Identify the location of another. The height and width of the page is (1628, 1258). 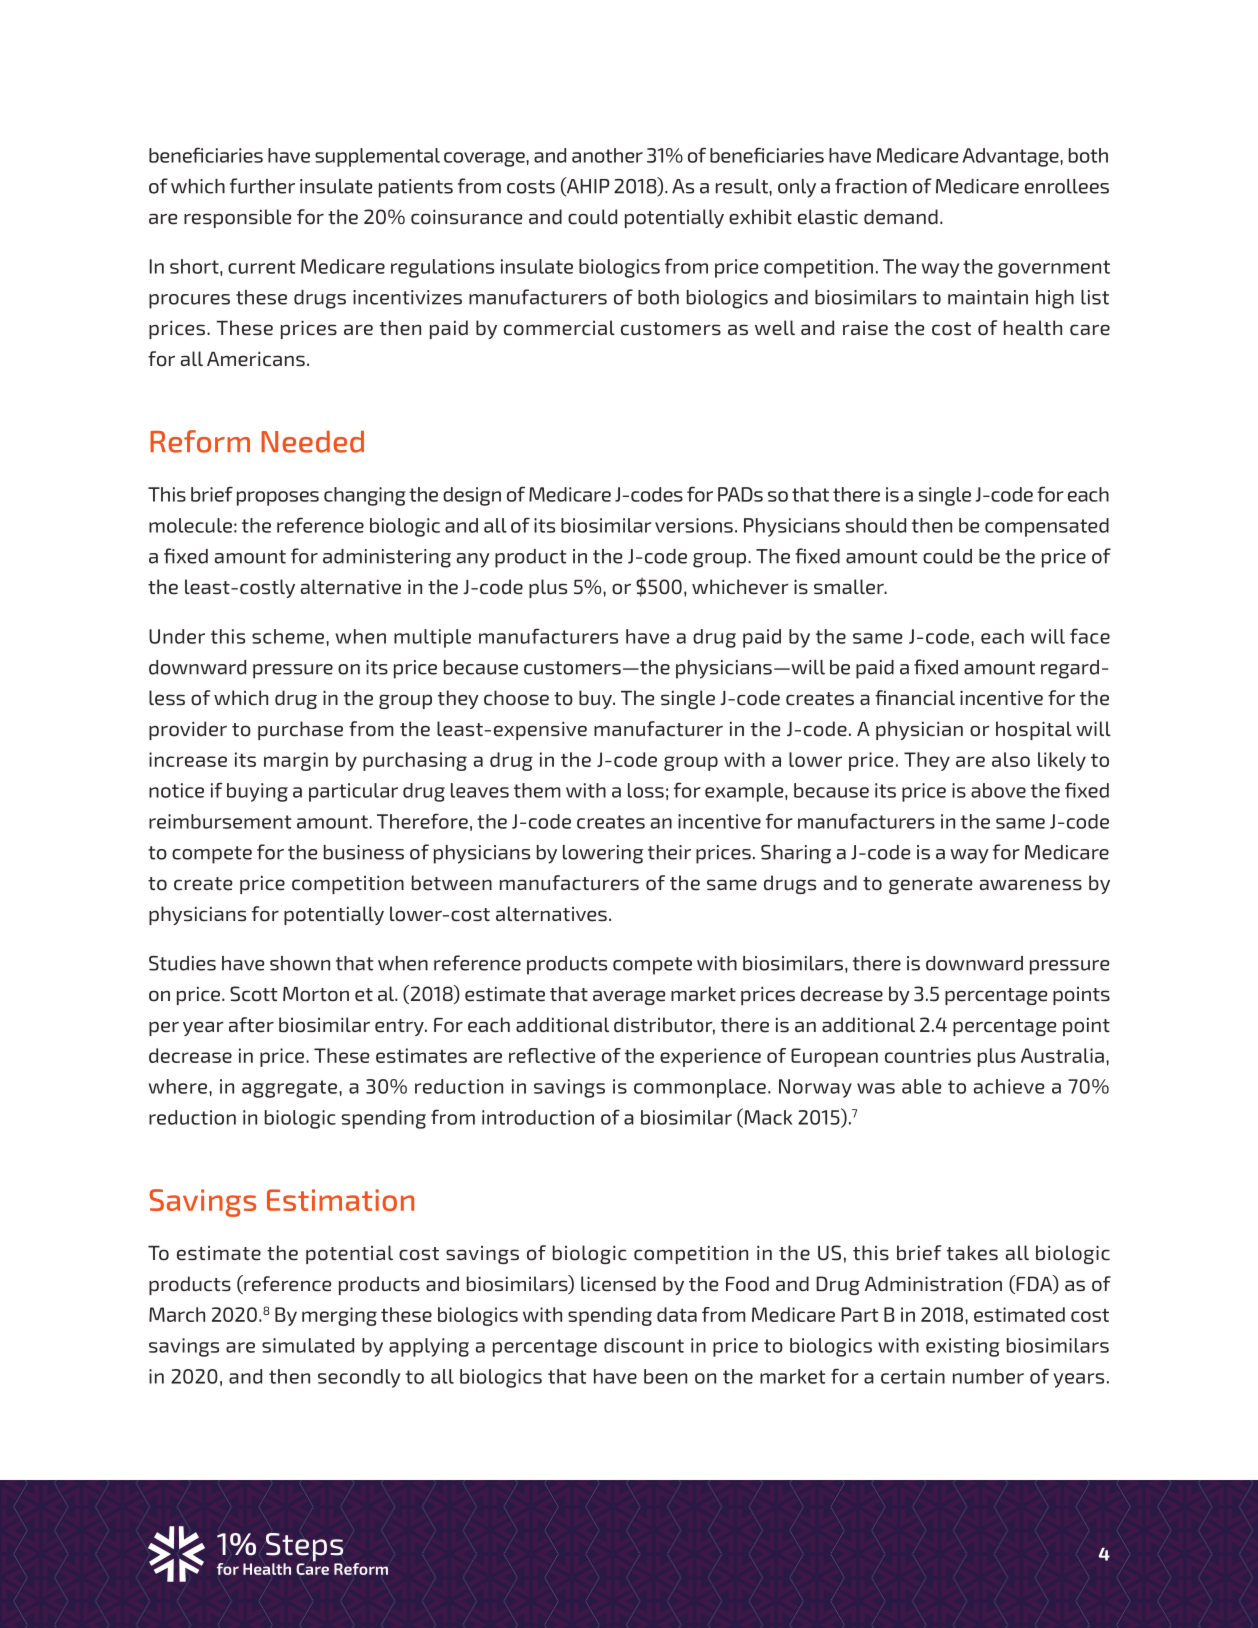
(607, 155).
